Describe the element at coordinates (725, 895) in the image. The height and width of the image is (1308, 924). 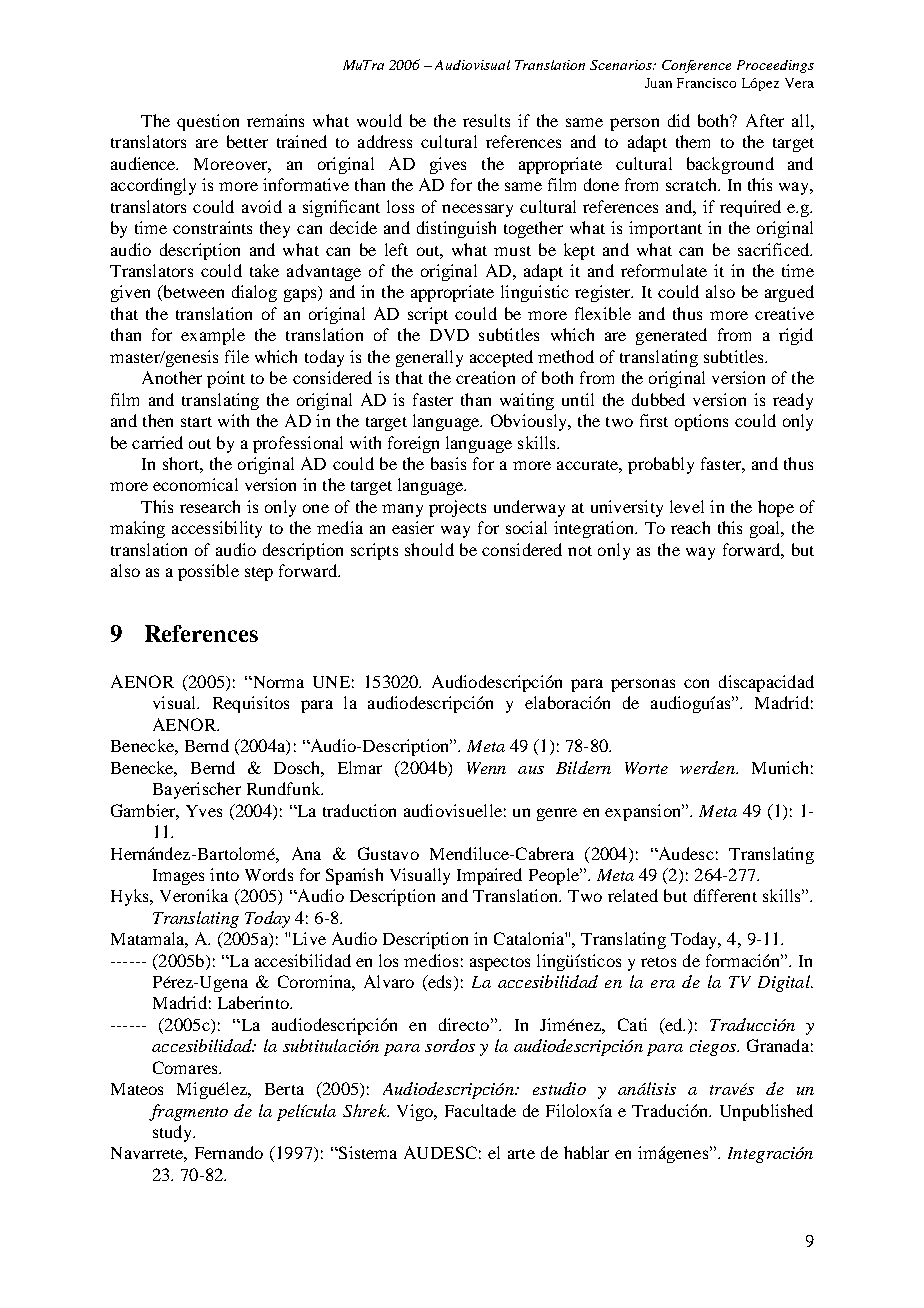
I see `different` at that location.
